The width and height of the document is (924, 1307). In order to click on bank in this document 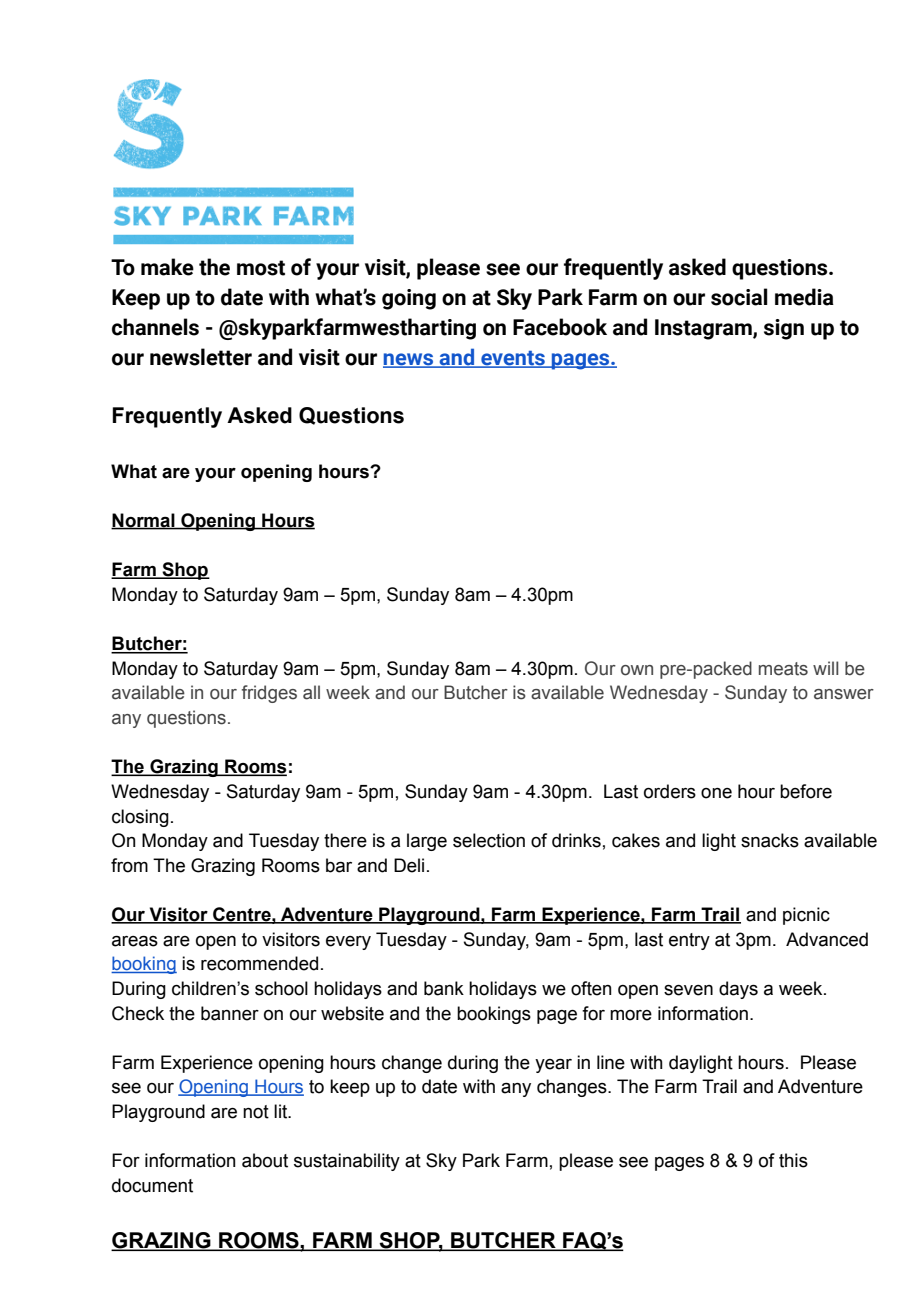, I will do `click(444, 988)`.
